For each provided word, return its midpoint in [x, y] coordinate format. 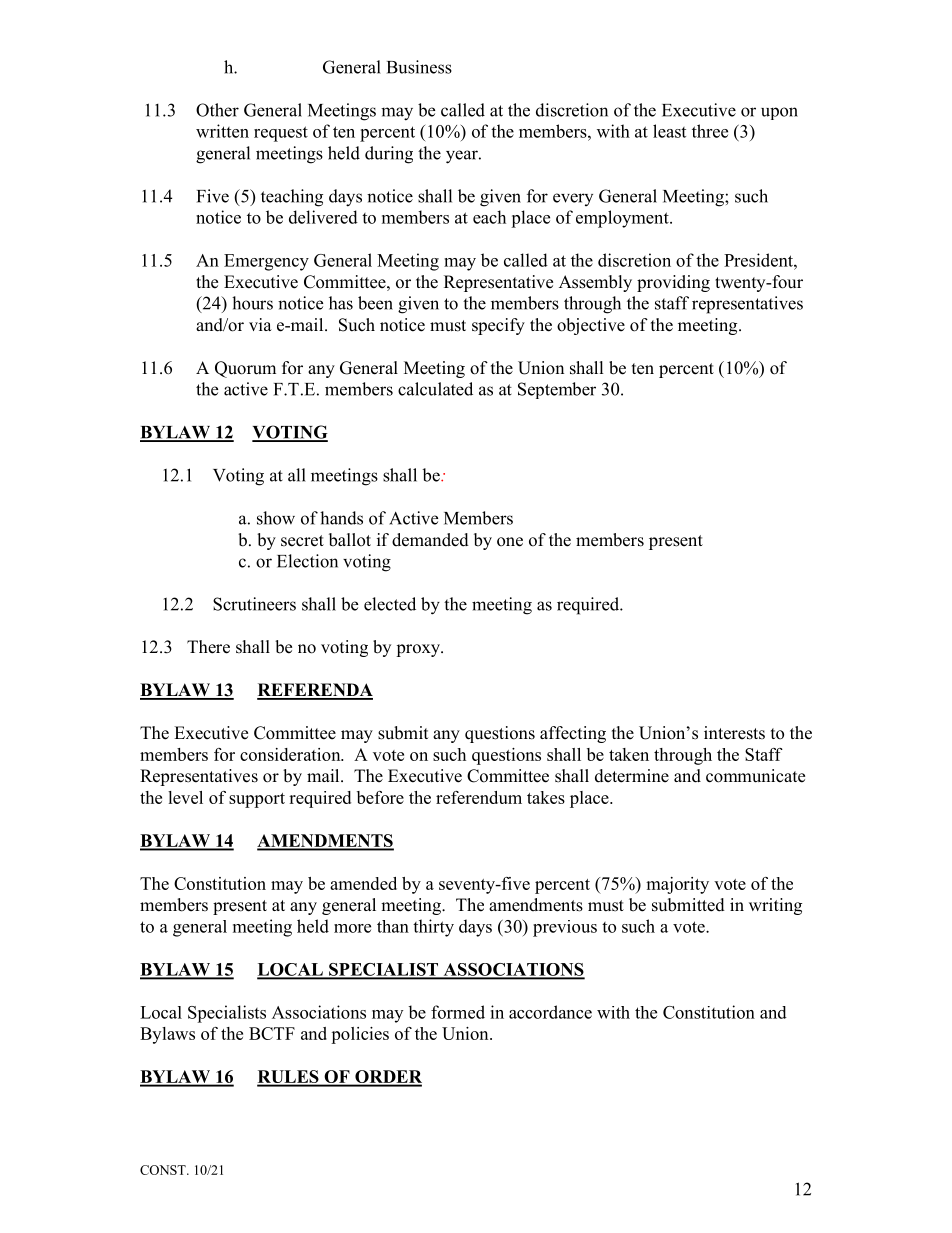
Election [307, 561]
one [510, 542]
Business [419, 67]
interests [734, 733]
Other [217, 110]
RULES [289, 1078]
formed [458, 1012]
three [710, 131]
